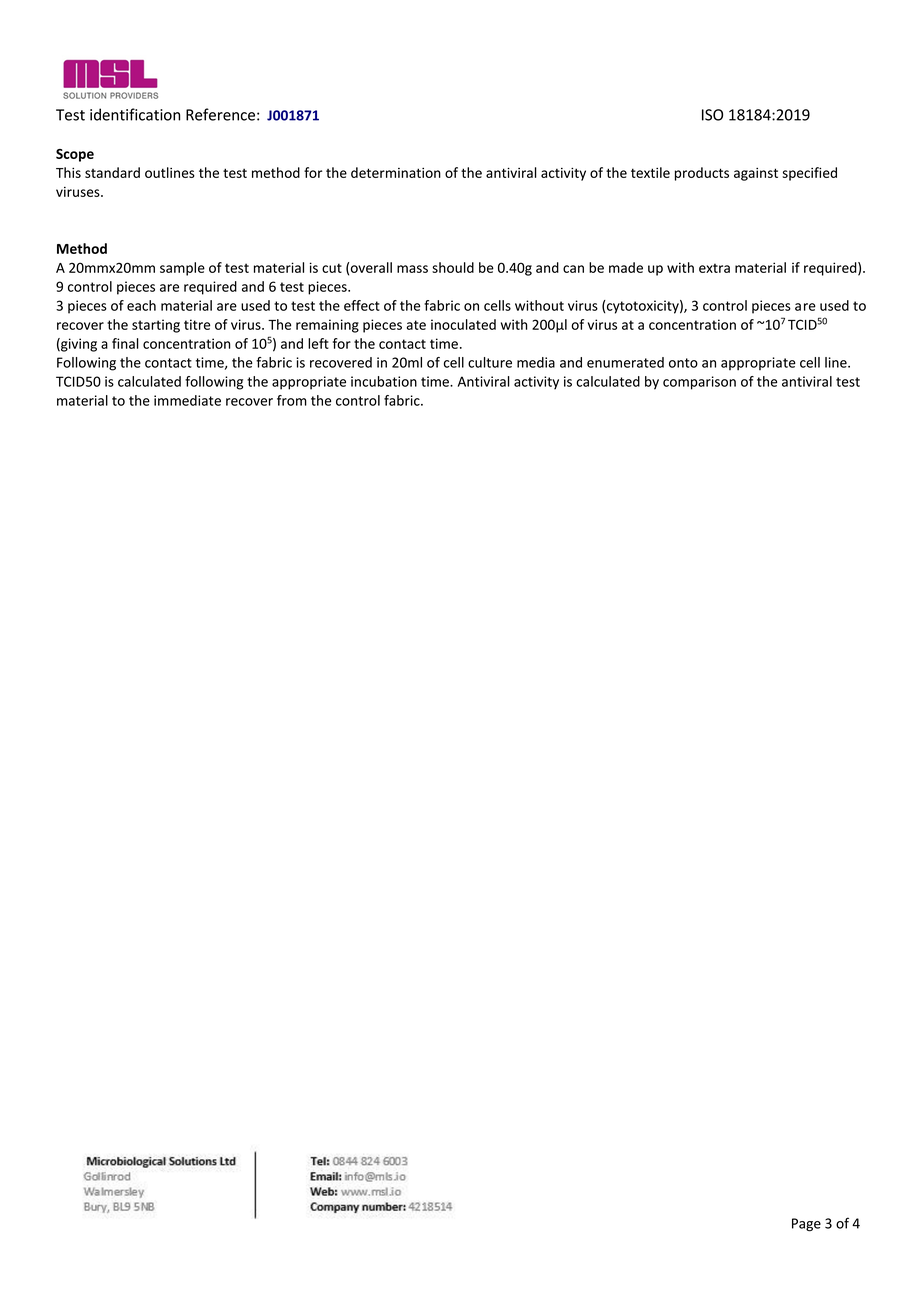 Image resolution: width=924 pixels, height=1309 pixels. What do you see at coordinates (683, 363) in the screenshot?
I see `onto` at bounding box center [683, 363].
